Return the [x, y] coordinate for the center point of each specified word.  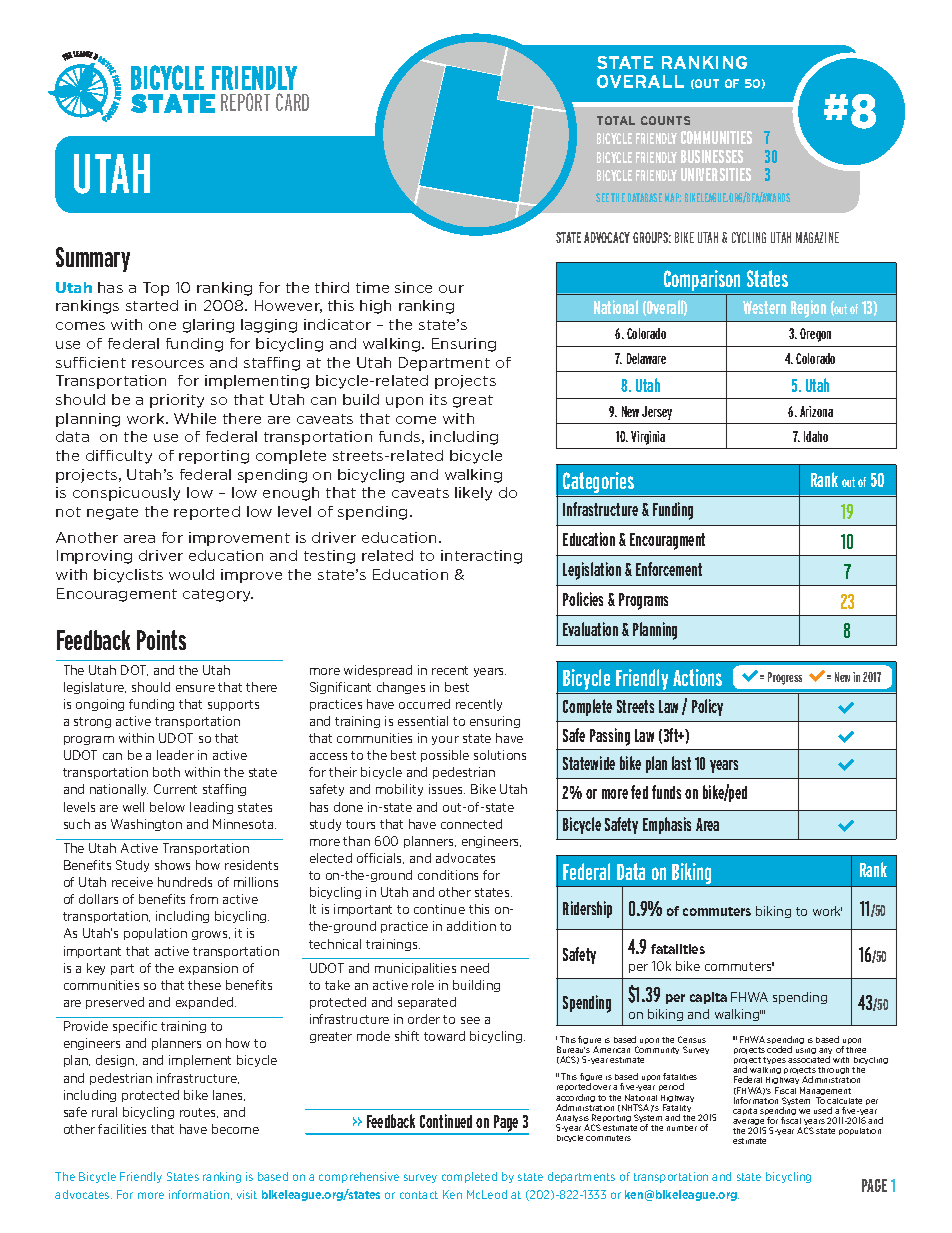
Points [161, 640]
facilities [122, 1129]
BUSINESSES [712, 156]
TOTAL [616, 120]
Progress [785, 678]
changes [401, 688]
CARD [292, 102]
